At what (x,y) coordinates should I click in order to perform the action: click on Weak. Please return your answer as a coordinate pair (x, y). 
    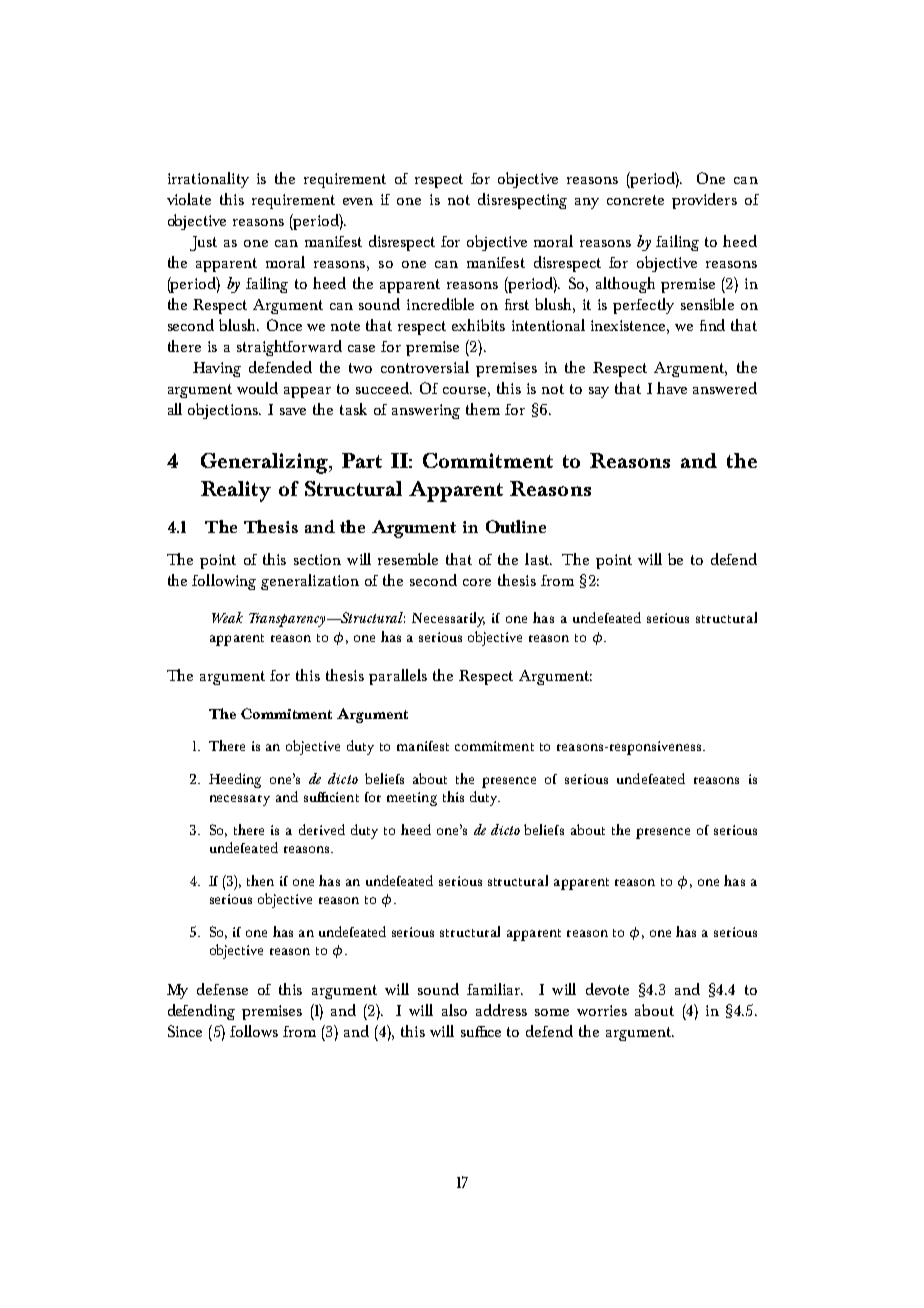
    Looking at the image, I should click on (227, 617).
